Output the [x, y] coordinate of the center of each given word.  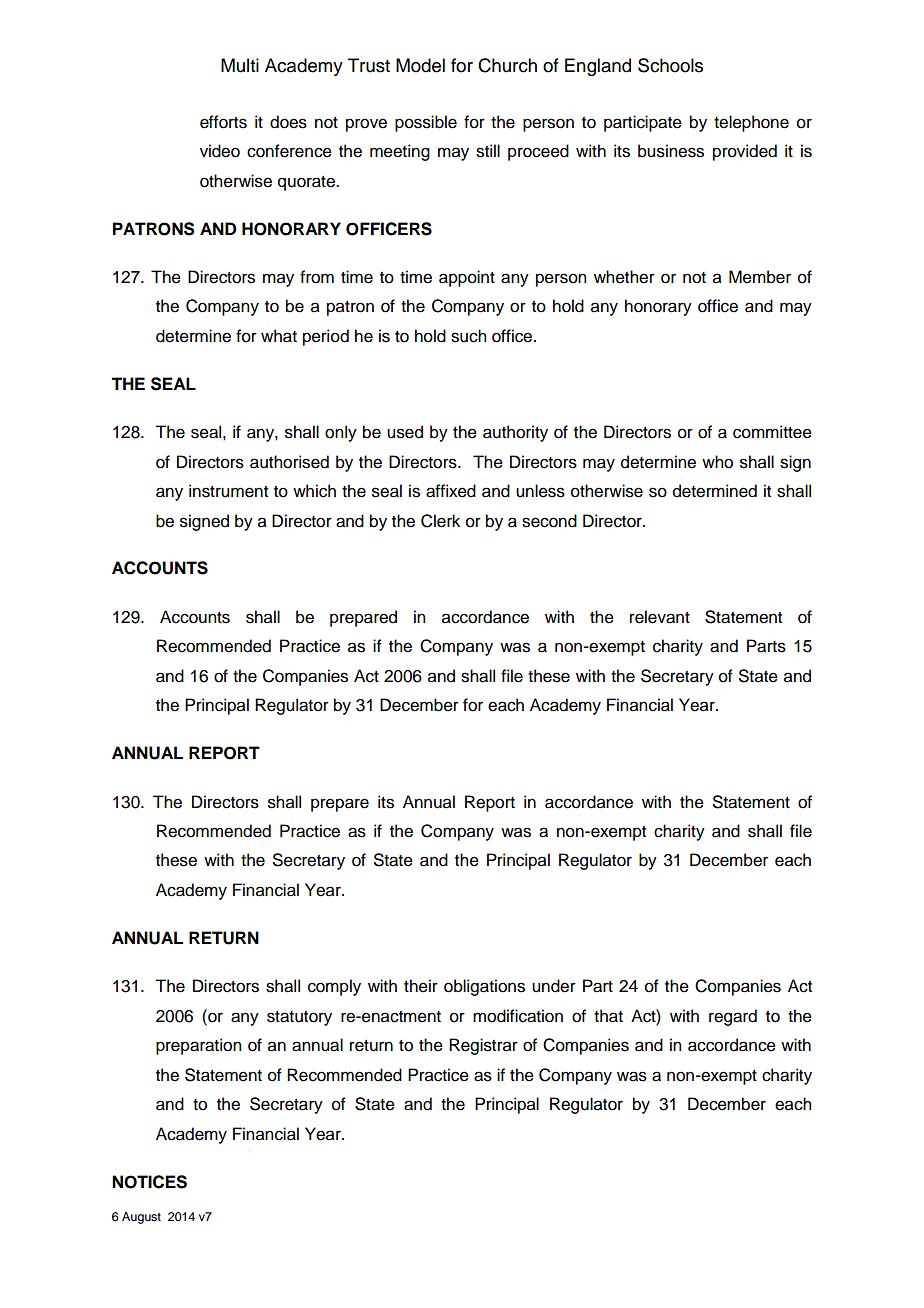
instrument [228, 491]
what [279, 336]
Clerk [440, 521]
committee [772, 432]
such [468, 336]
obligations [484, 987]
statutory [299, 1018]
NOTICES [149, 1182]
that [608, 1016]
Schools [670, 65]
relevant [660, 617]
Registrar [483, 1046]
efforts [223, 122]
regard [733, 1017]
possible [426, 123]
